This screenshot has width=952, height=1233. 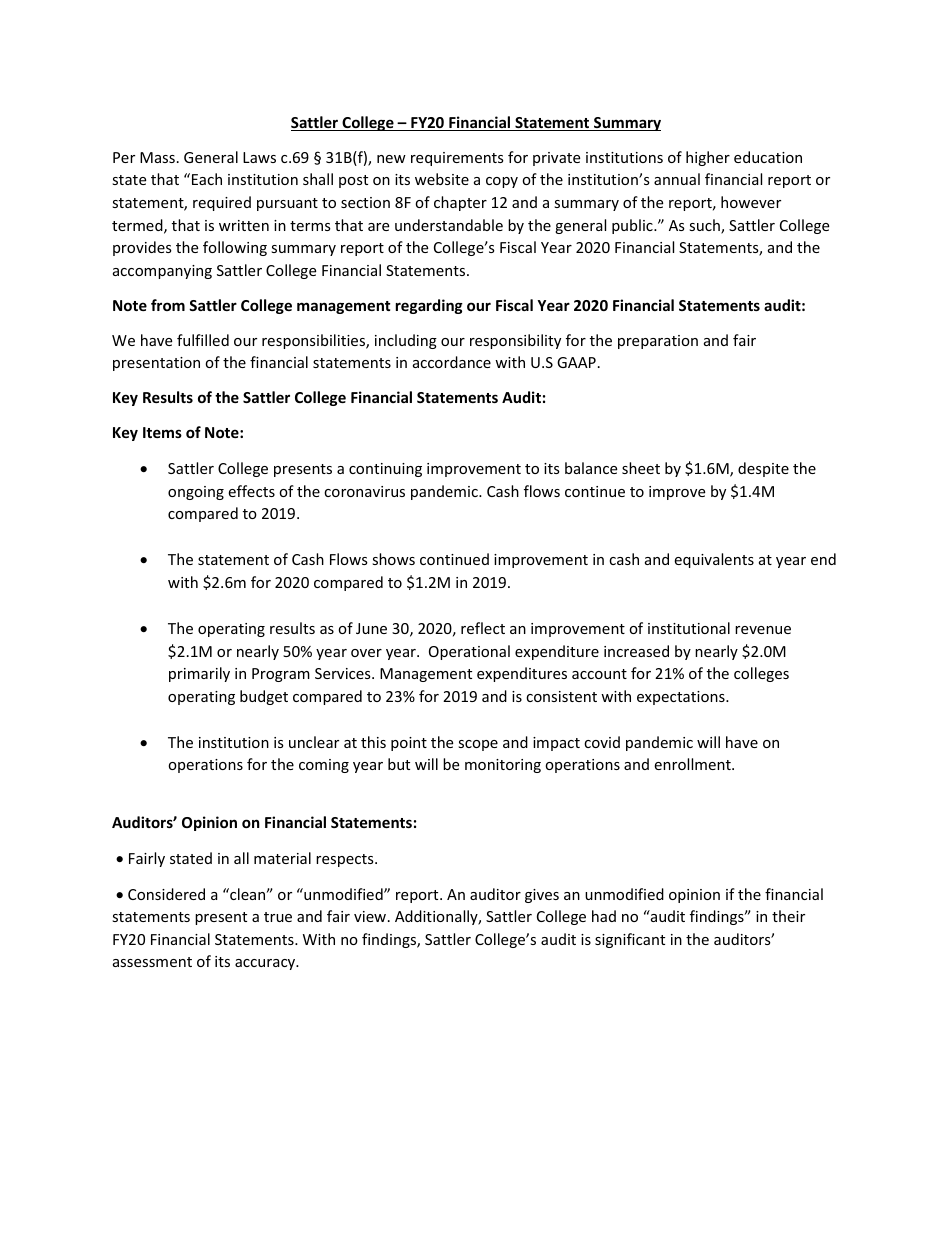 What do you see at coordinates (314, 742) in the screenshot?
I see `unclear` at bounding box center [314, 742].
